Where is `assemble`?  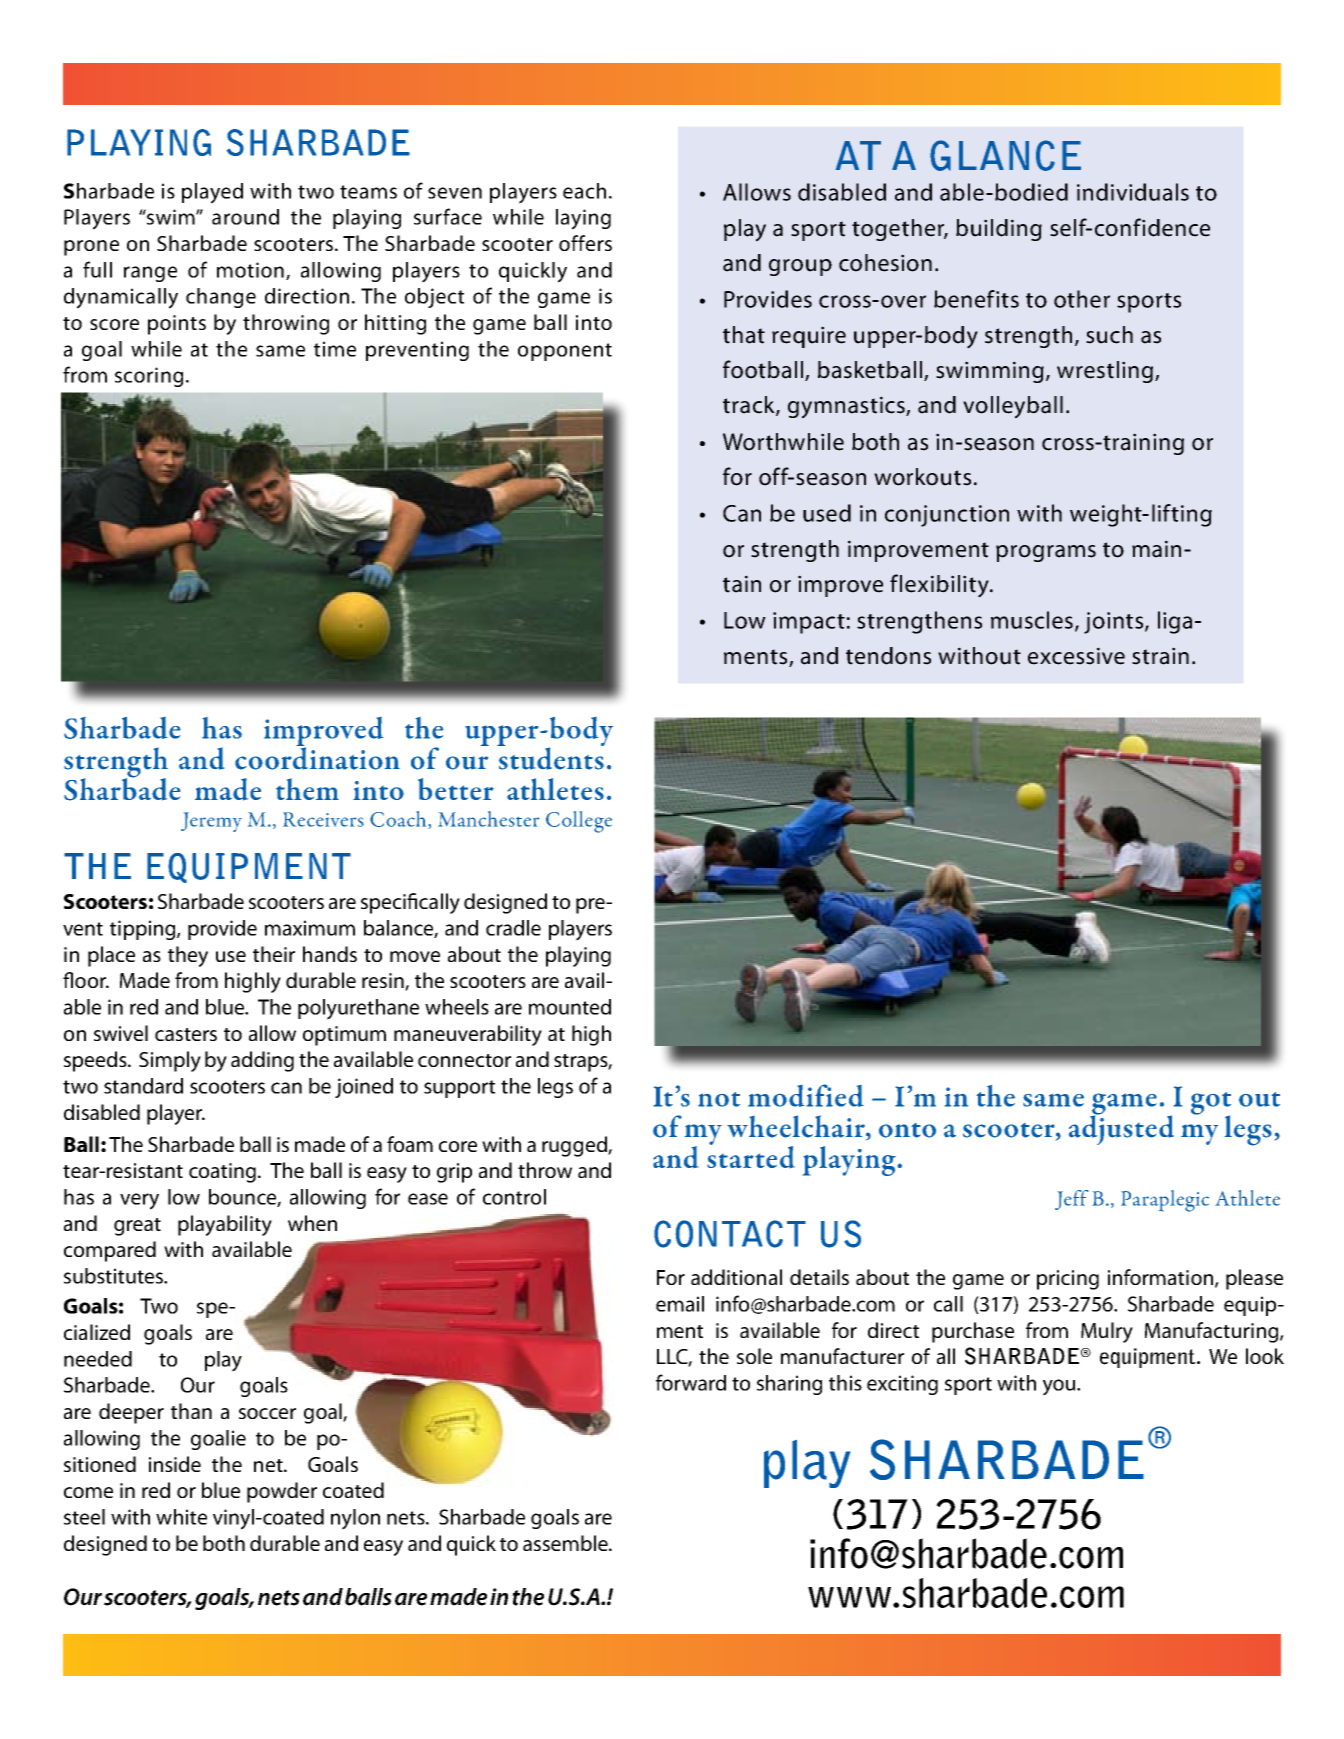
assemble is located at coordinates (566, 1543).
